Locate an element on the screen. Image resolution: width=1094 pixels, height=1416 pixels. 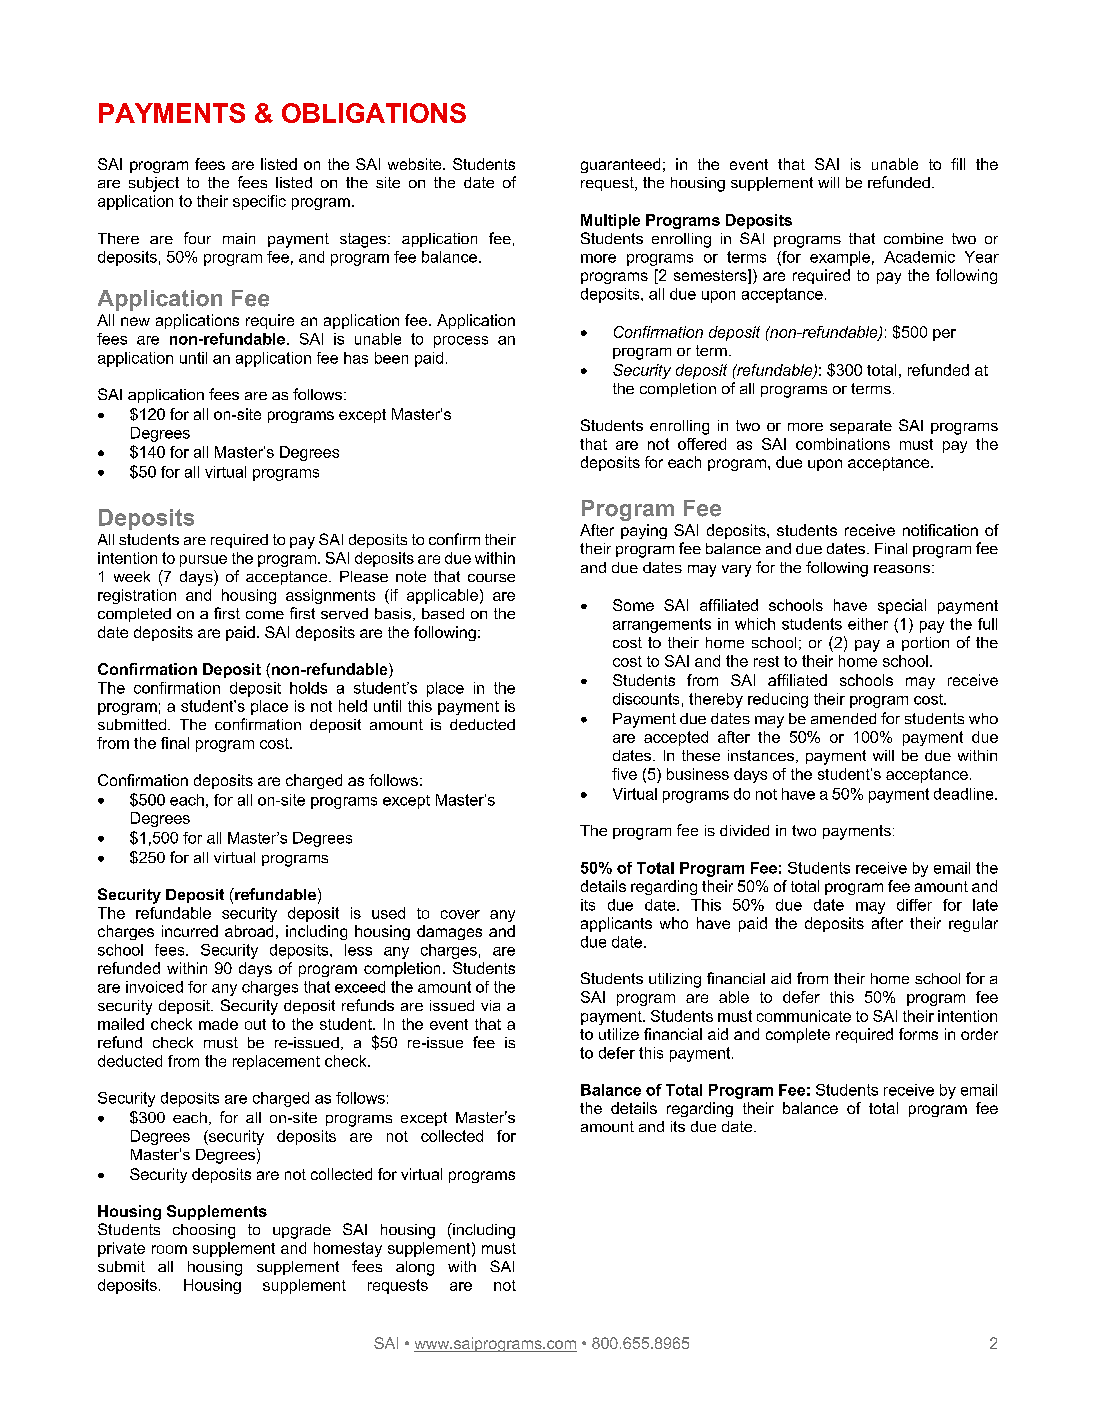
abroad is located at coordinates (249, 931).
